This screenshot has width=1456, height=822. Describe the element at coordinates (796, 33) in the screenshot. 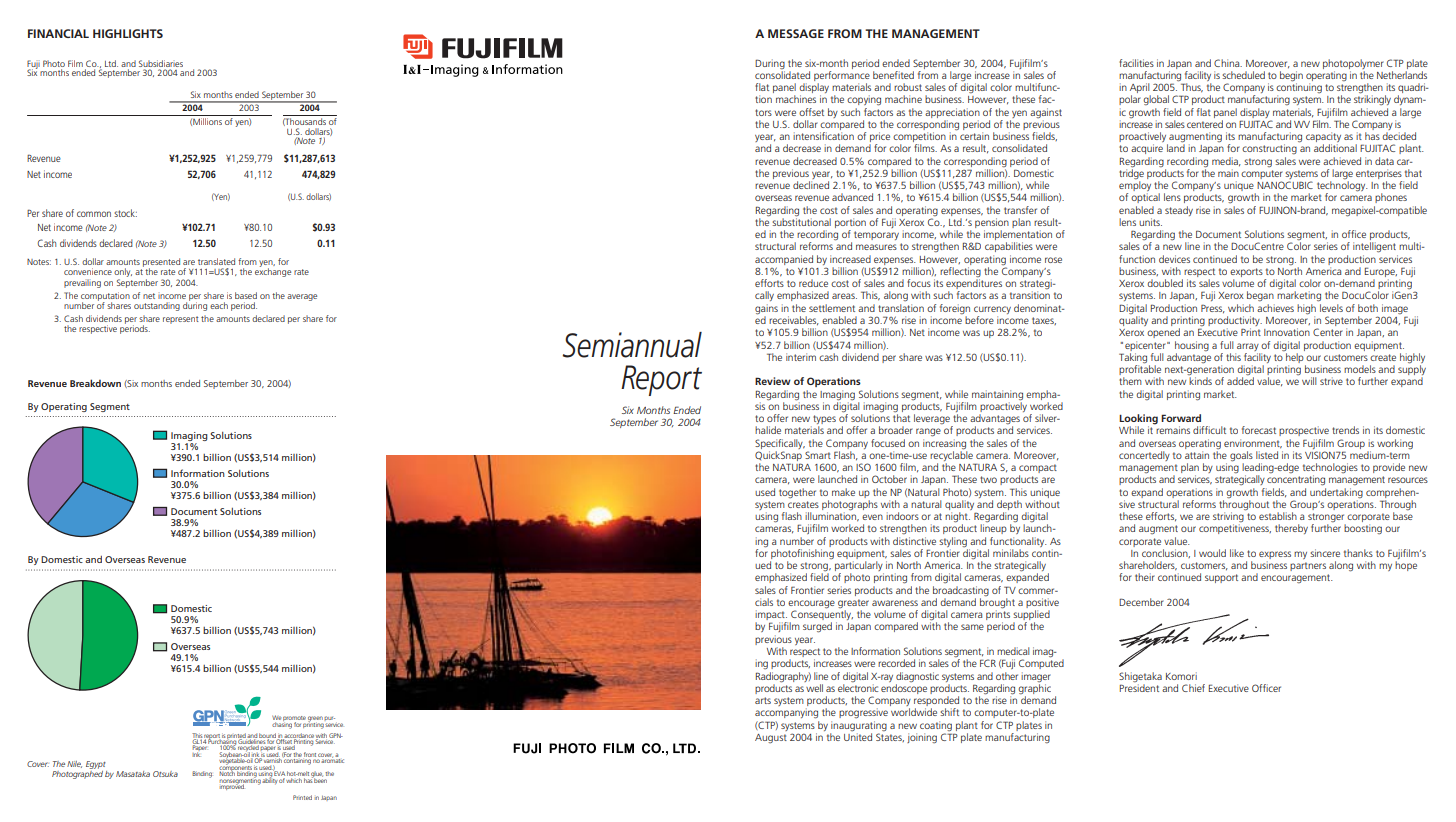

I see `MESSAGE` at that location.
